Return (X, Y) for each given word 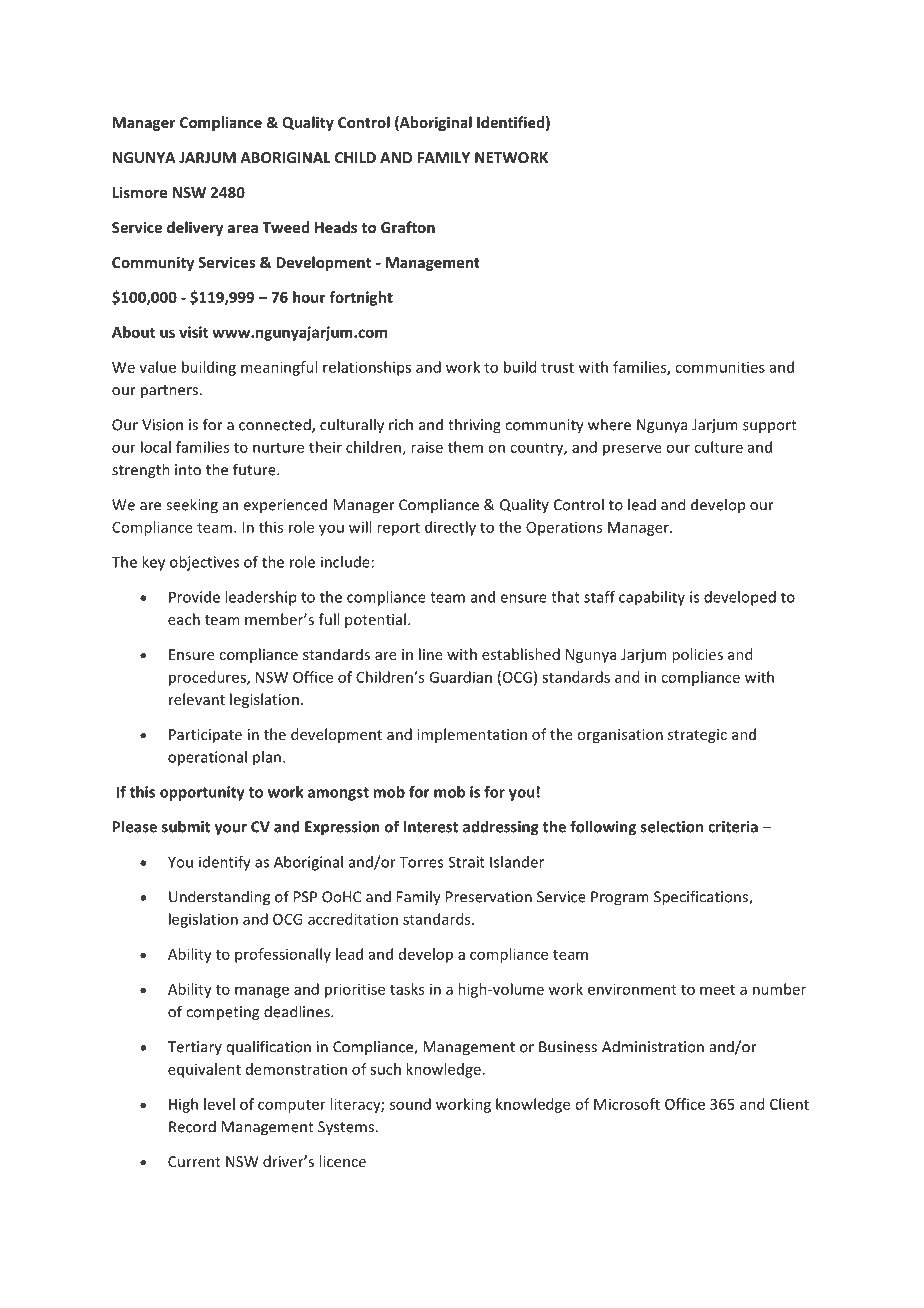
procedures (208, 678)
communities (720, 367)
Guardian (460, 677)
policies (697, 655)
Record (192, 1126)
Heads (336, 227)
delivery (195, 228)
